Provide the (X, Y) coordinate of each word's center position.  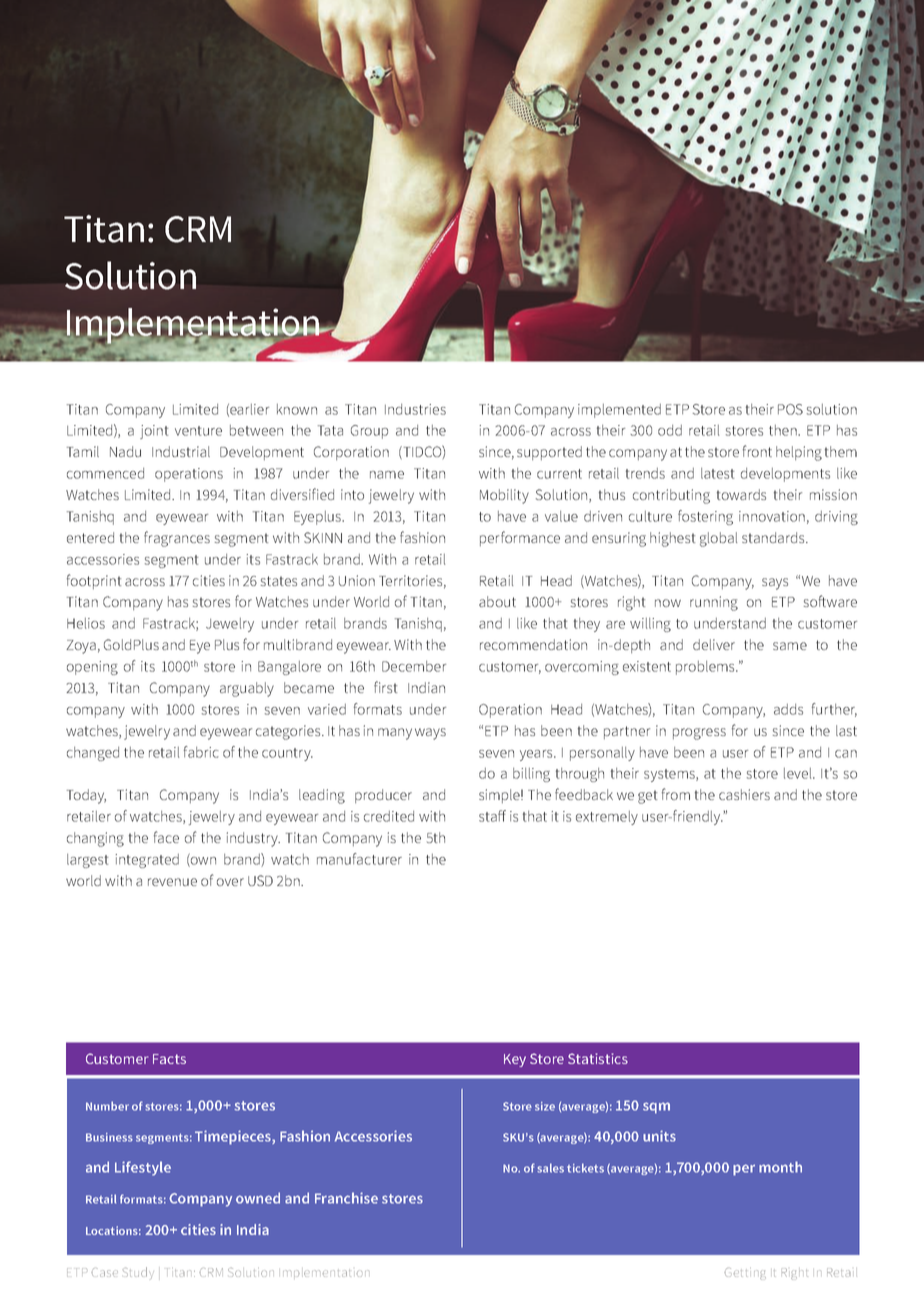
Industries (415, 409)
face (166, 837)
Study (137, 1272)
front (757, 451)
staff (492, 816)
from (676, 794)
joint (154, 432)
